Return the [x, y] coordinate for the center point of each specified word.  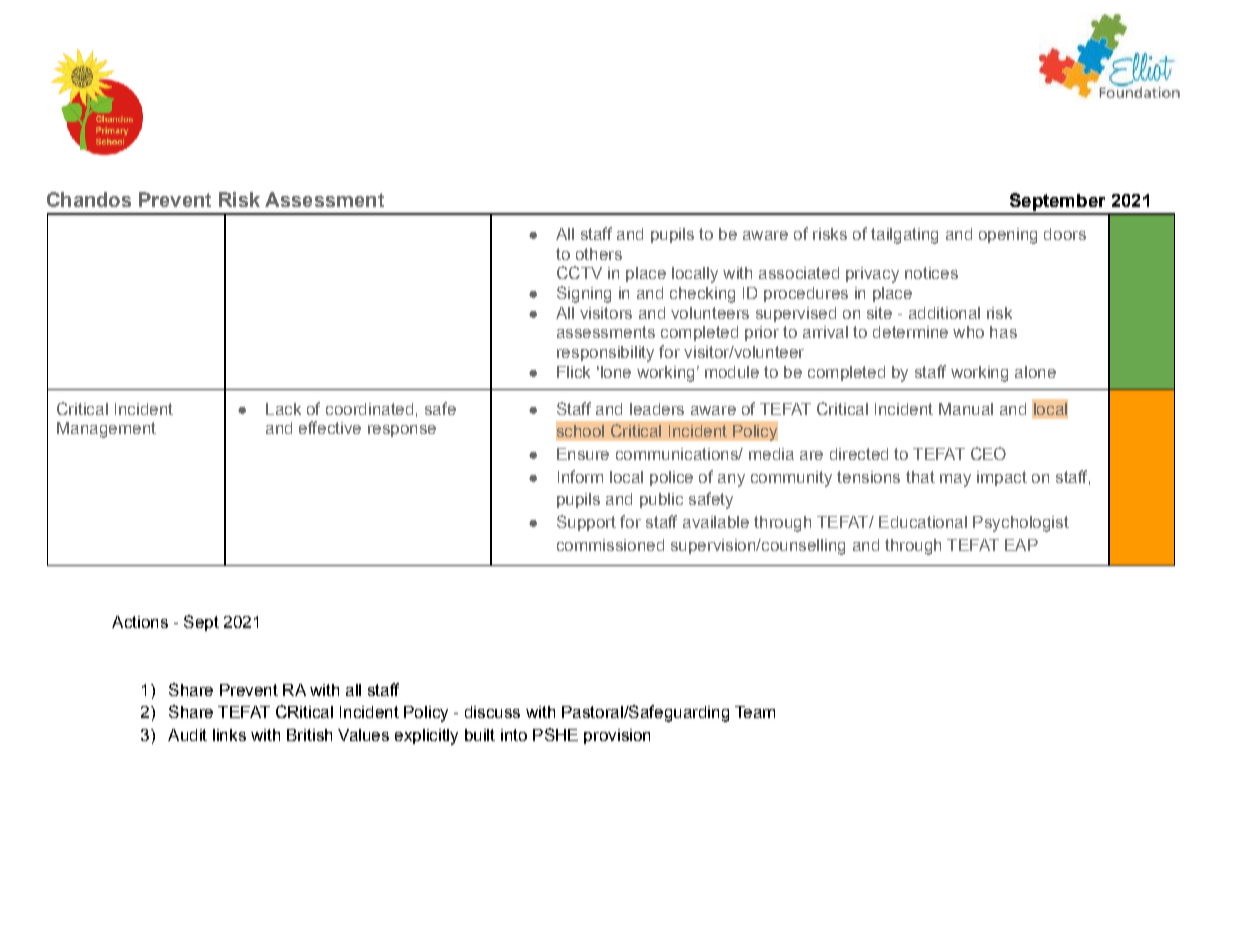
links [229, 735]
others [599, 254]
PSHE [555, 734]
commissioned [610, 545]
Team [755, 712]
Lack [283, 409]
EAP [1021, 545]
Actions [140, 622]
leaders [657, 409]
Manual [966, 409]
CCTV [579, 272]
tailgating [904, 236]
